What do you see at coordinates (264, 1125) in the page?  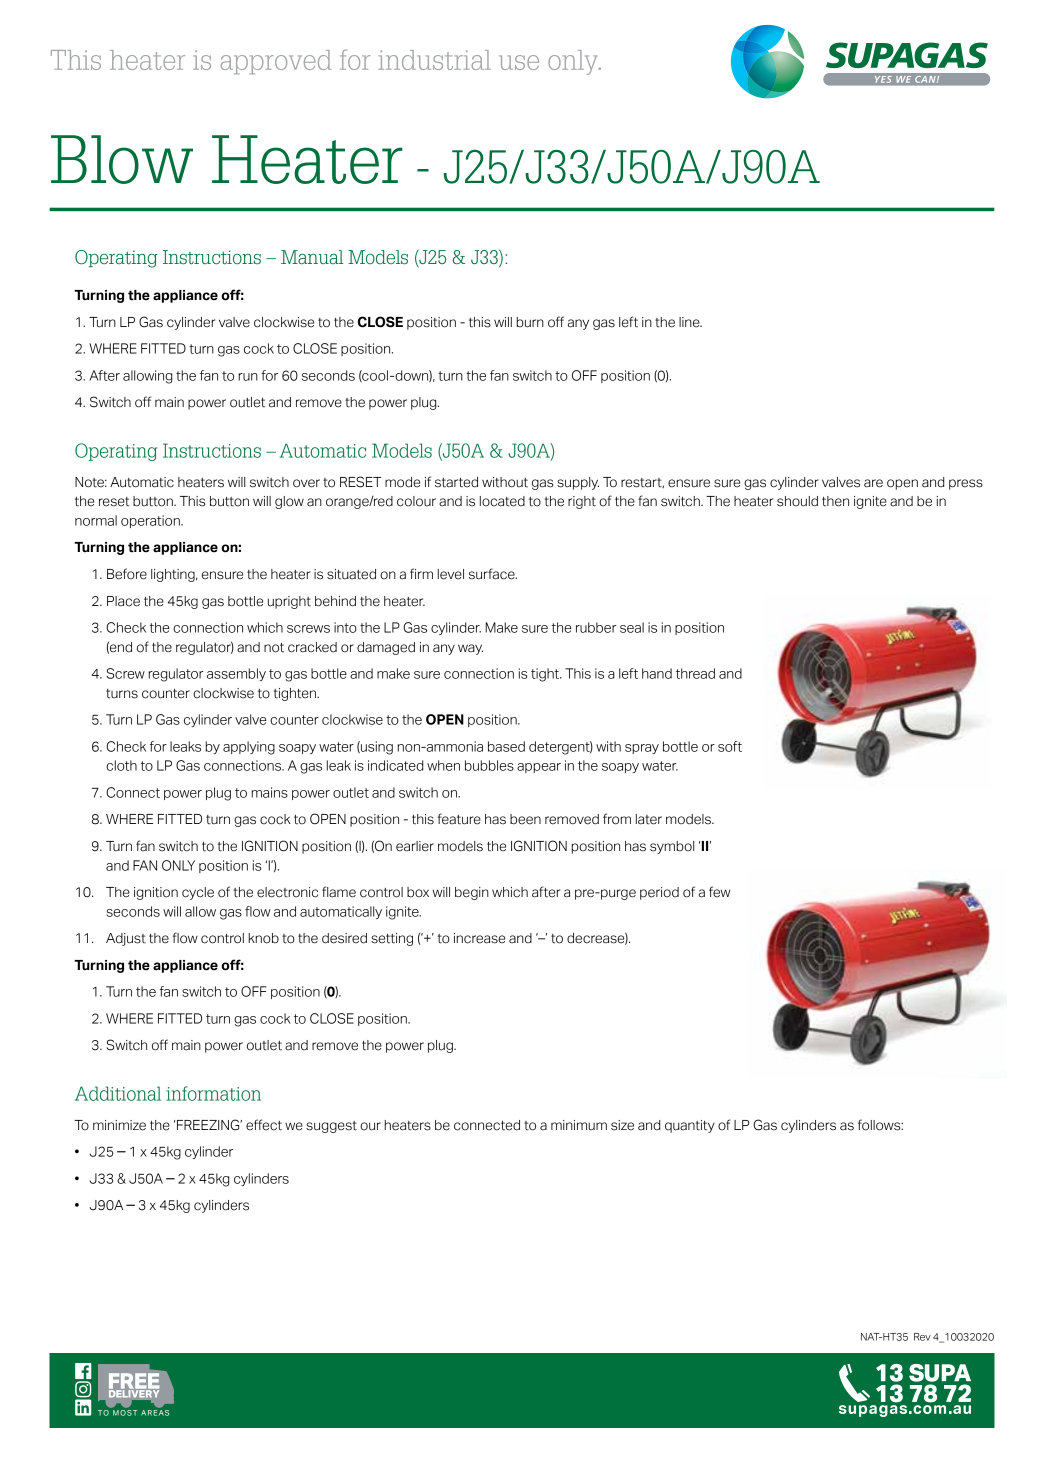 I see `effect` at bounding box center [264, 1125].
